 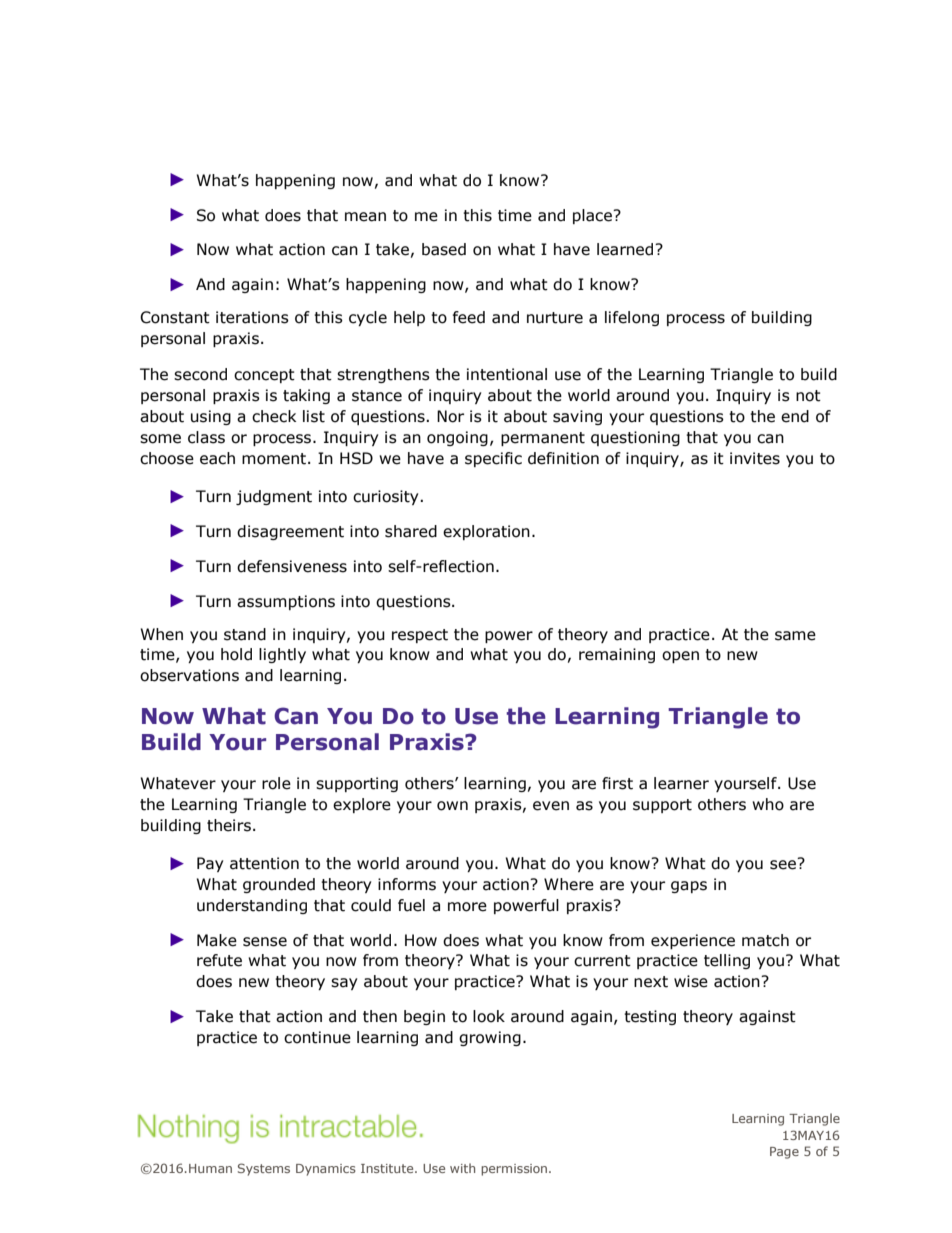 I want to click on Page, so click(x=784, y=1153).
